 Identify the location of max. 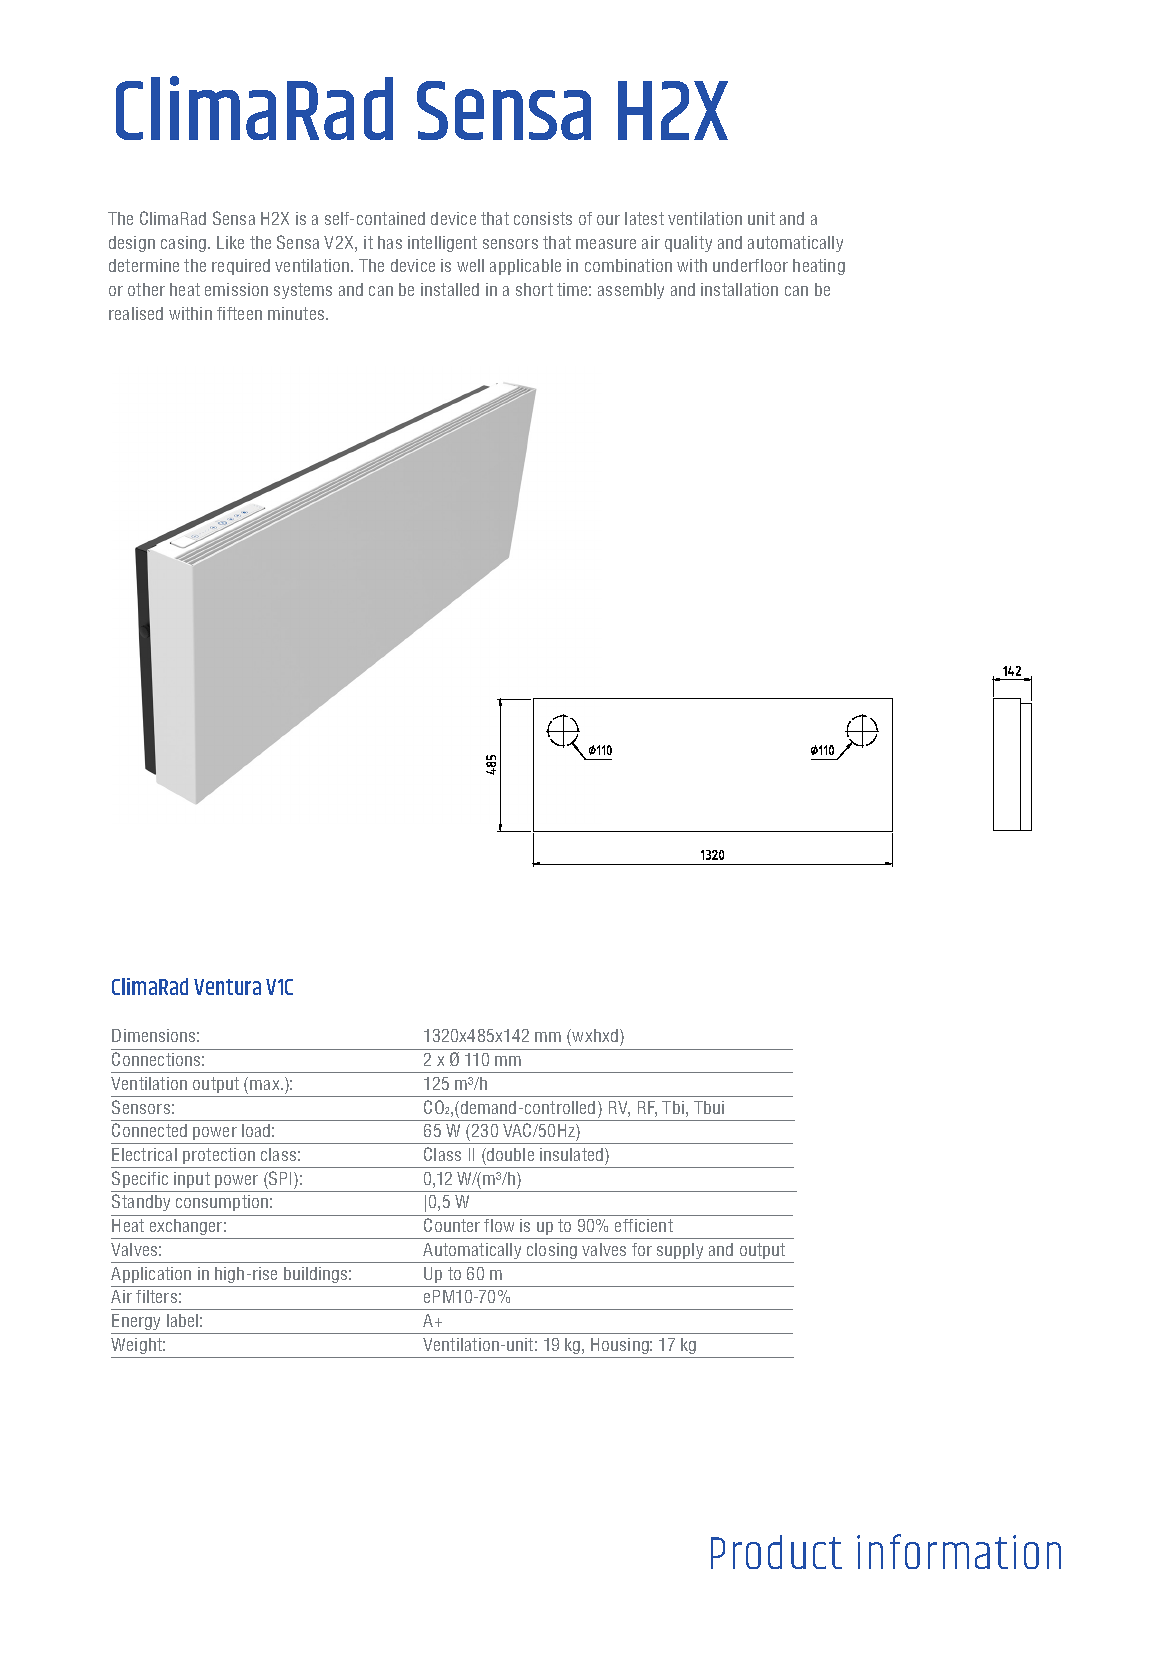
(266, 1085).
